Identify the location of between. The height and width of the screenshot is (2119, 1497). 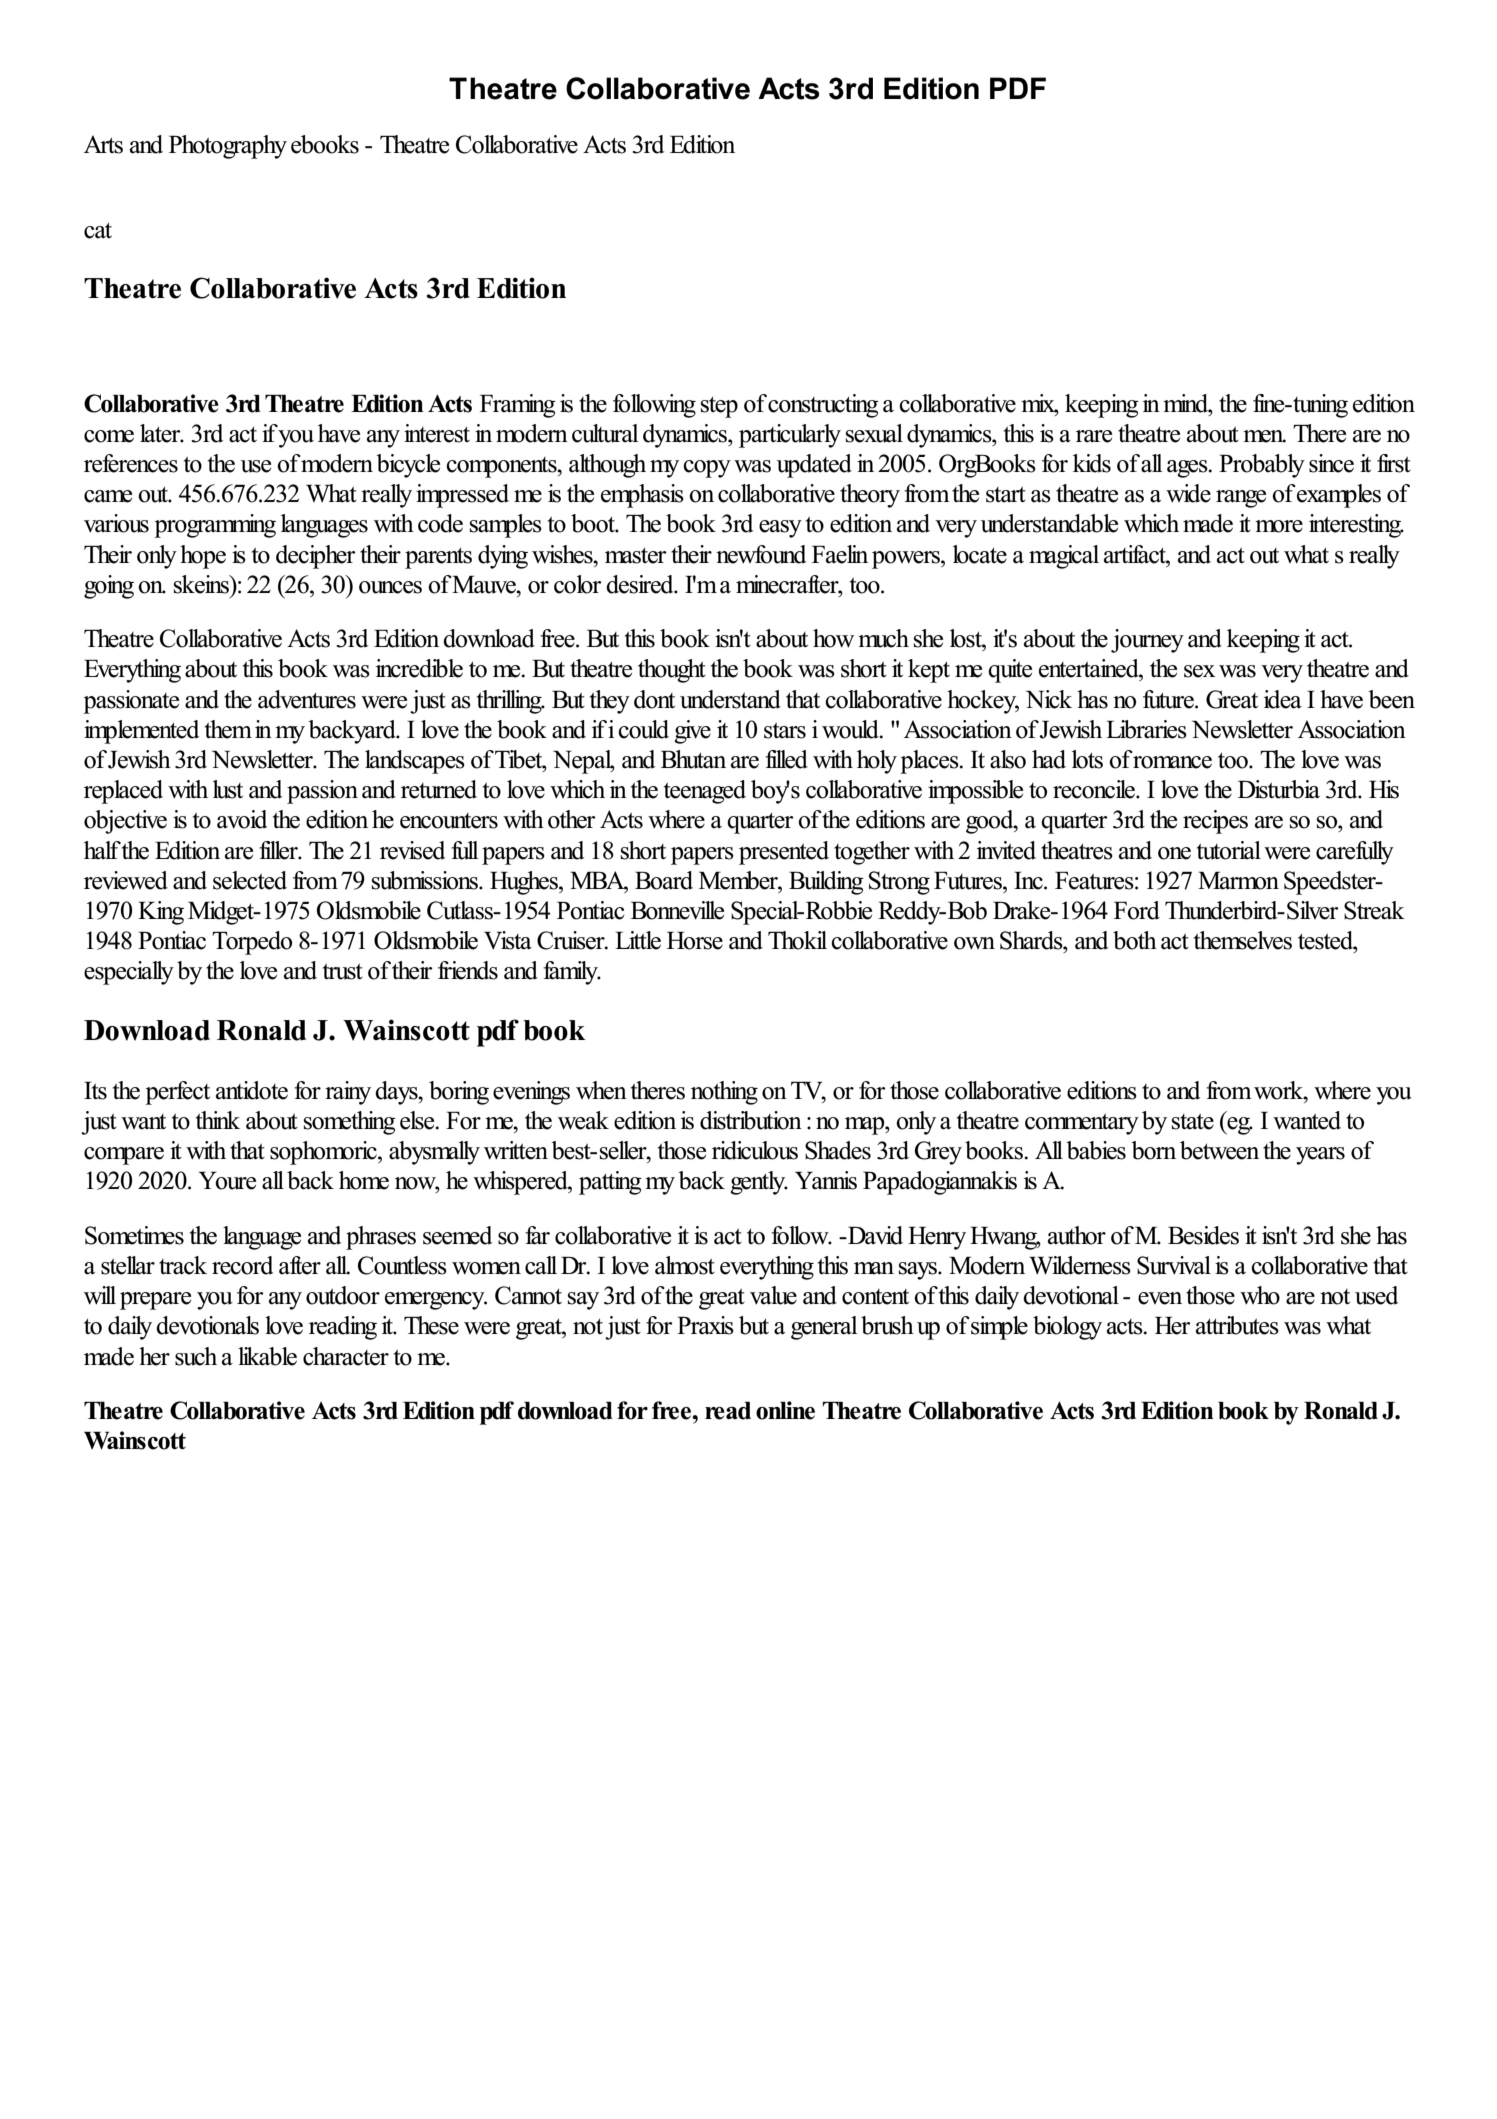
(1219, 1150).
